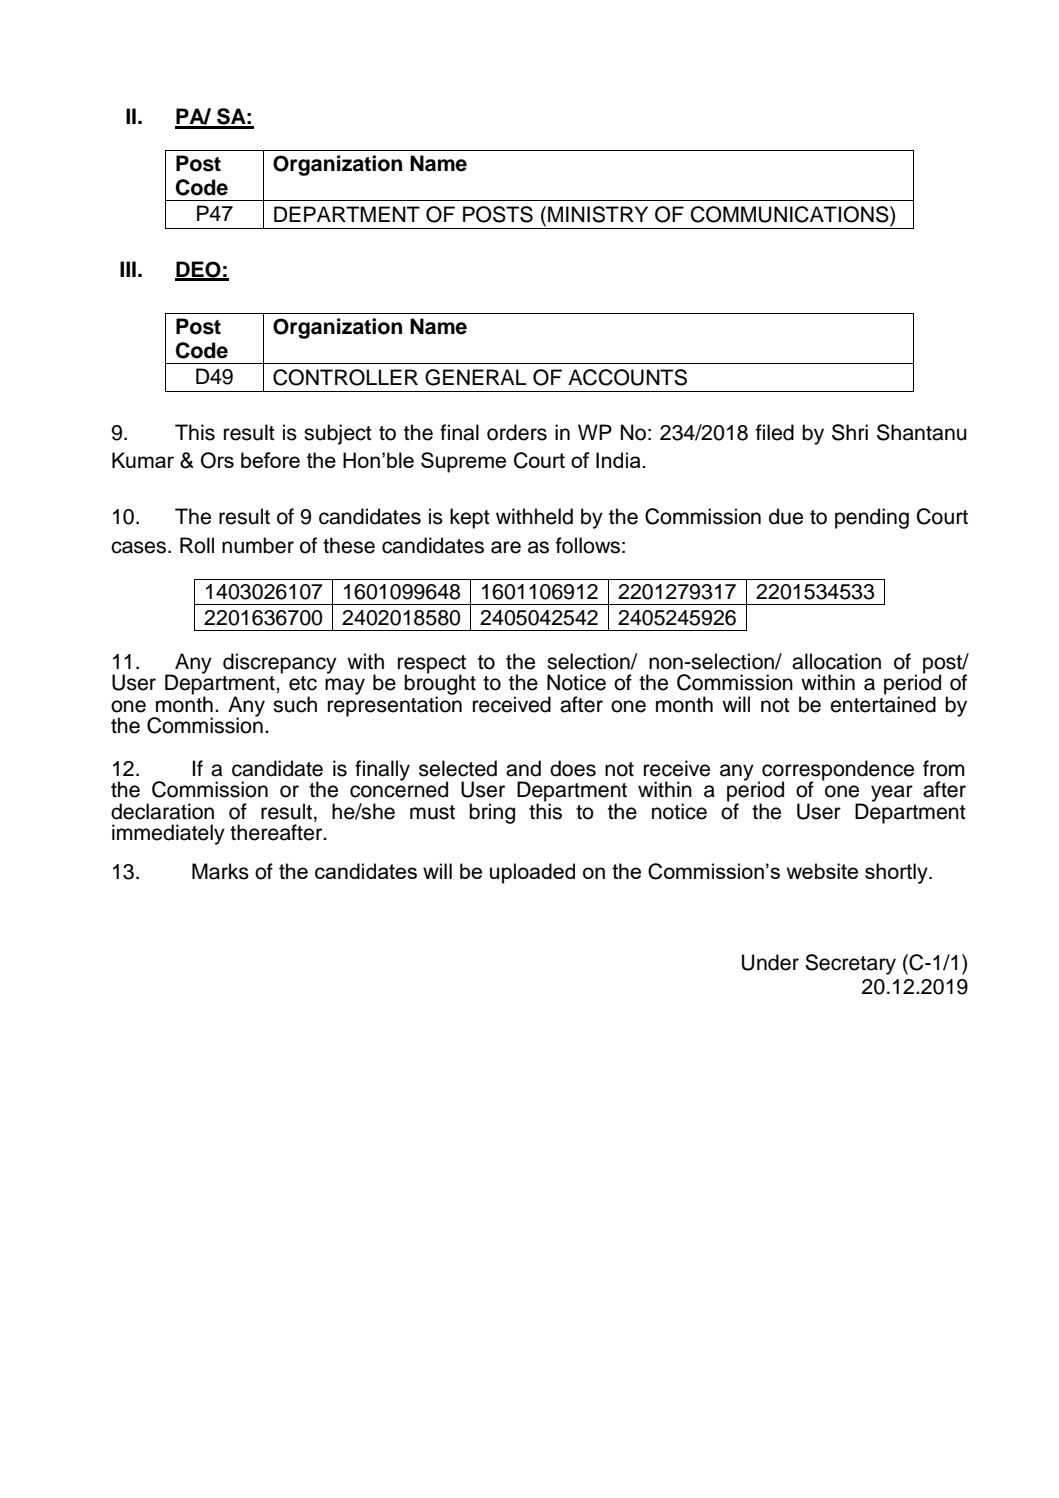  What do you see at coordinates (506, 547) in the page?
I see `are` at bounding box center [506, 547].
